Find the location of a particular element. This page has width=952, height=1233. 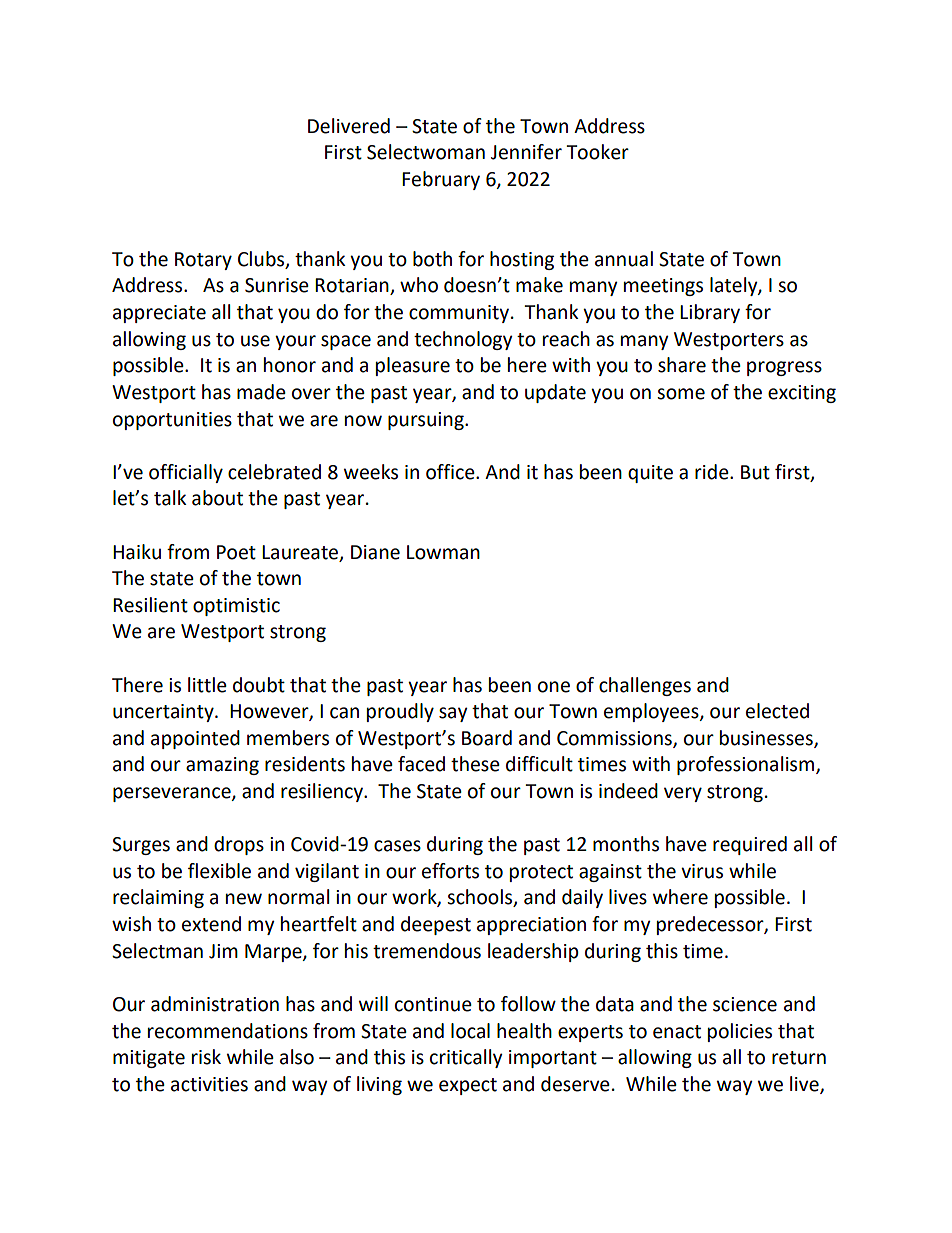

risk is located at coordinates (206, 1057).
